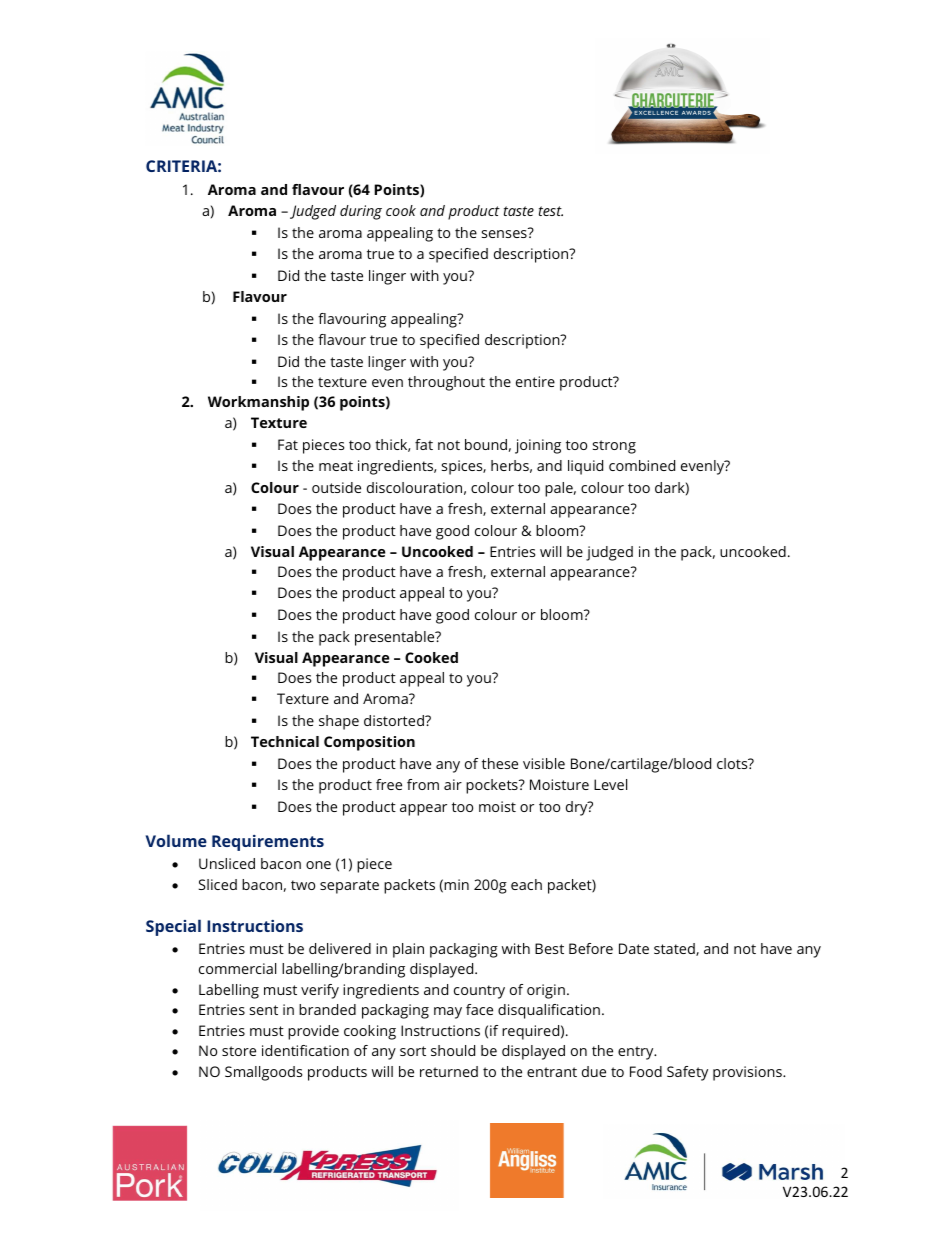 This screenshot has width=952, height=1233. I want to click on combined, so click(642, 465).
